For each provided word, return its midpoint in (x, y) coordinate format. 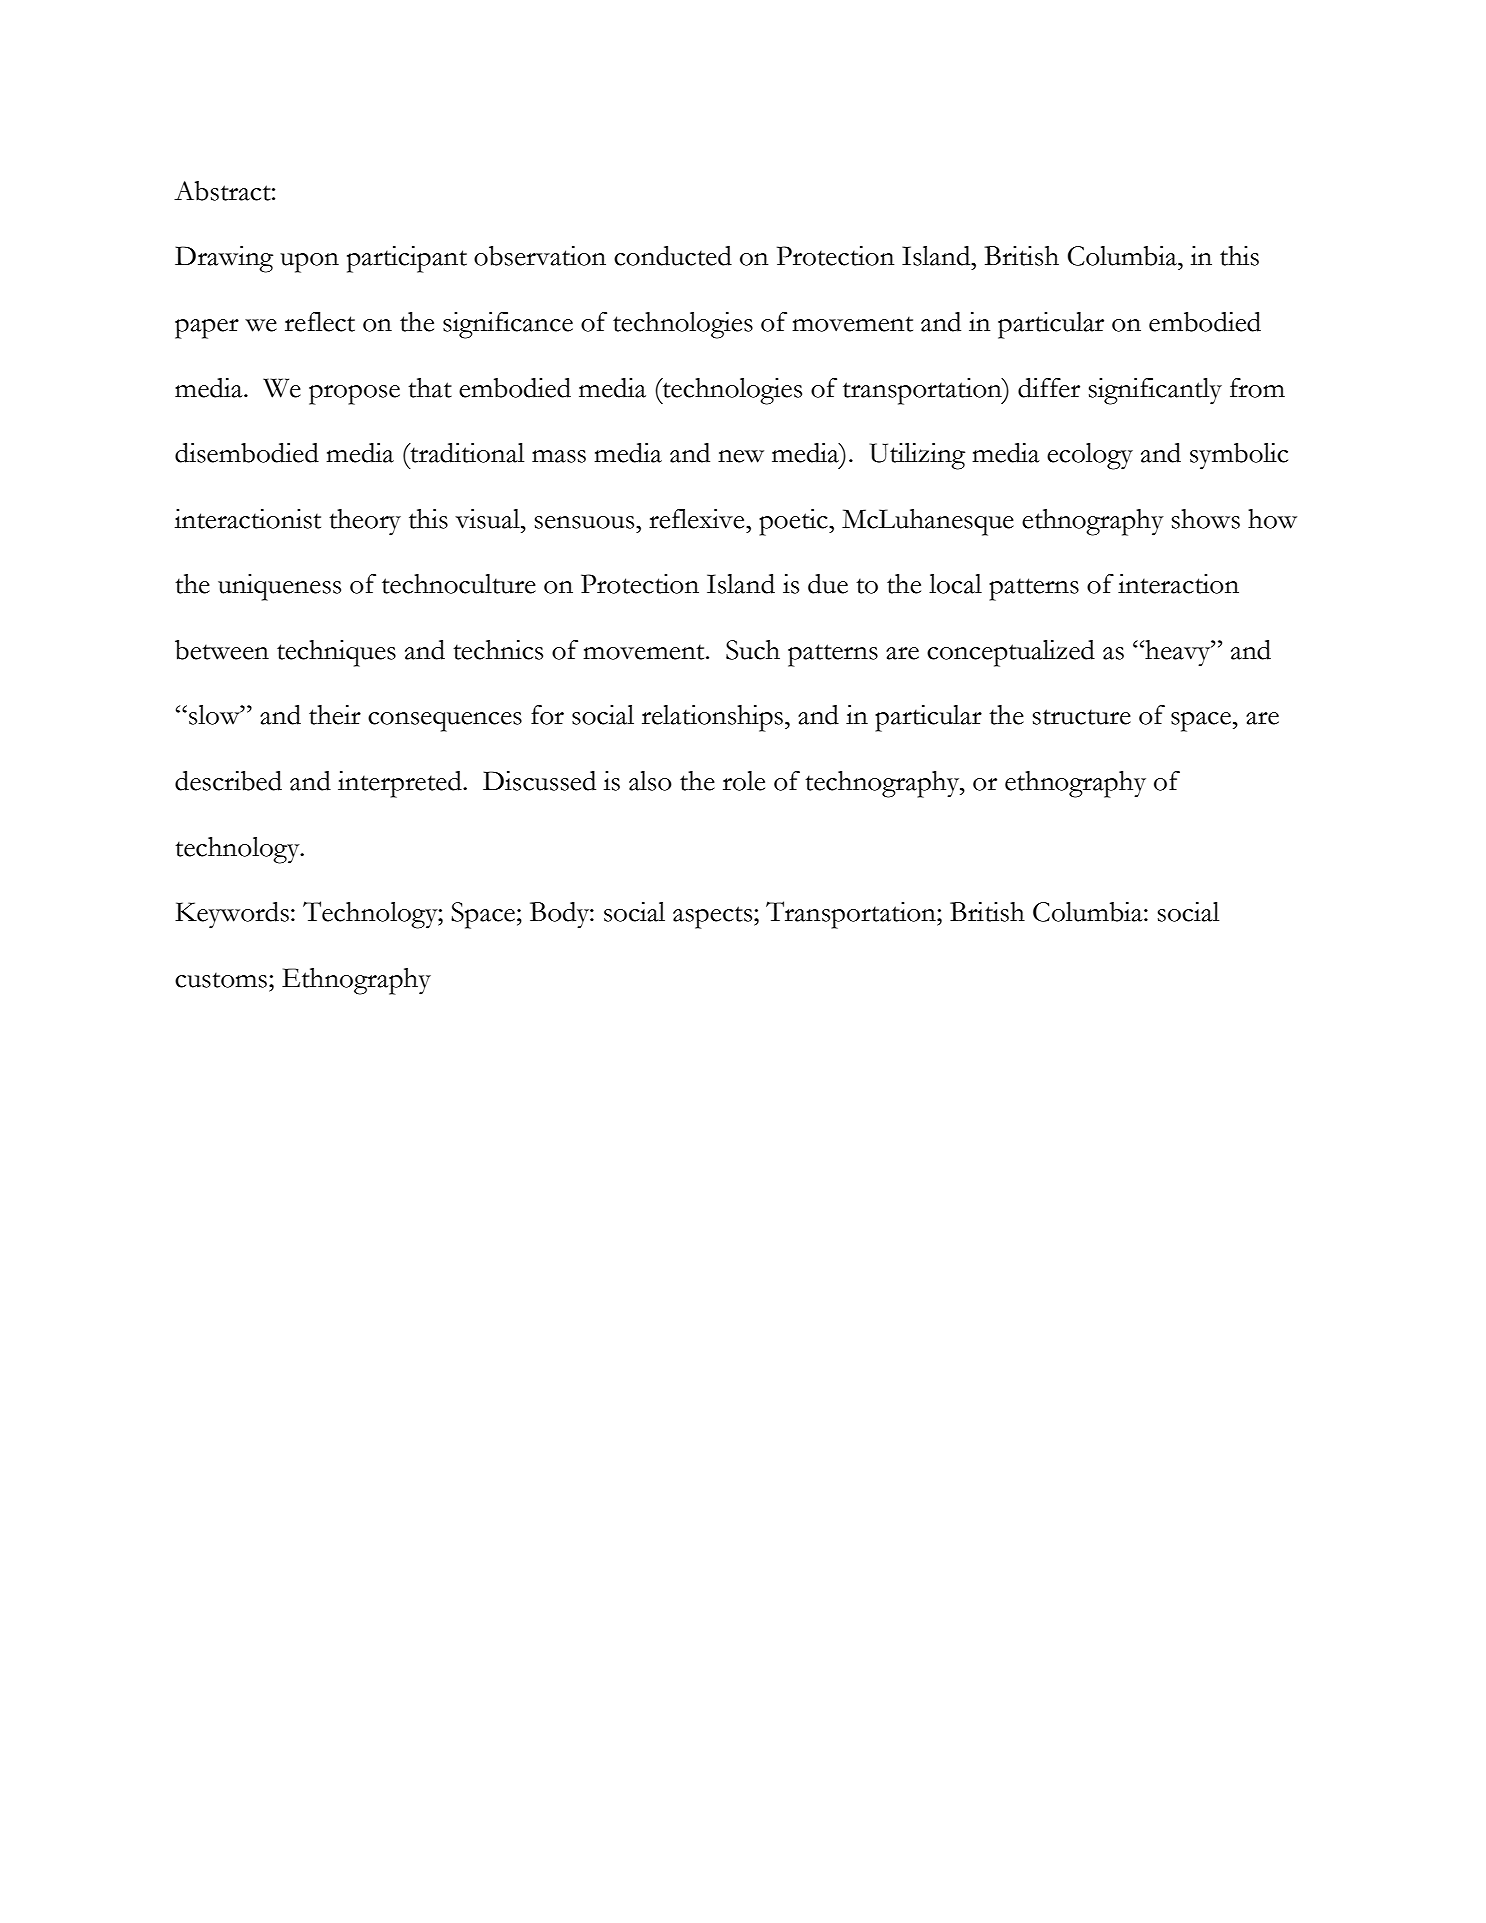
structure (1082, 717)
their (335, 715)
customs (222, 980)
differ (1049, 388)
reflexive (698, 519)
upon (309, 263)
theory (365, 522)
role (744, 781)
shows (1206, 519)
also (650, 781)
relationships (712, 718)
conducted (673, 256)
